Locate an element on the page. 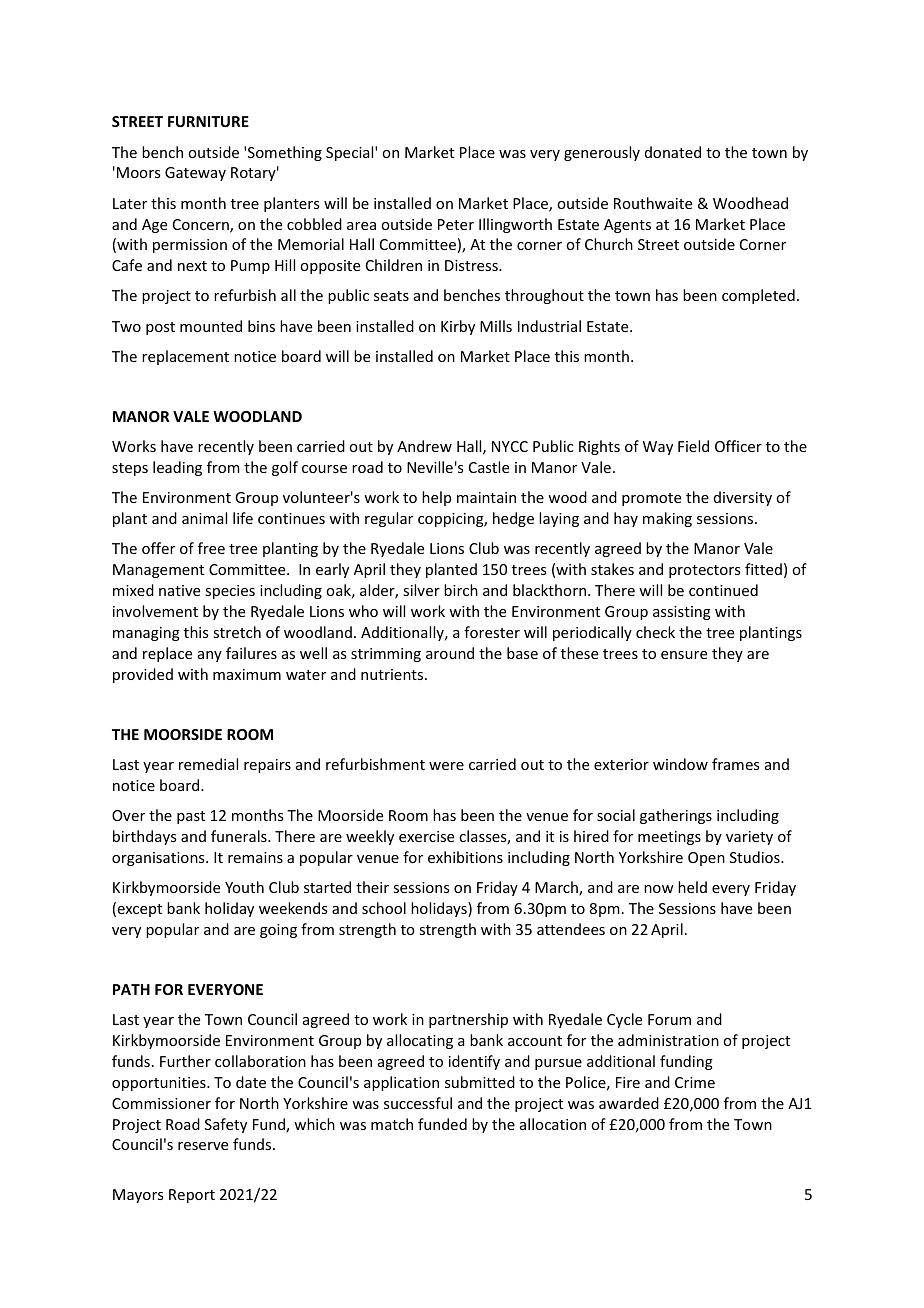  Andrew is located at coordinates (424, 446).
